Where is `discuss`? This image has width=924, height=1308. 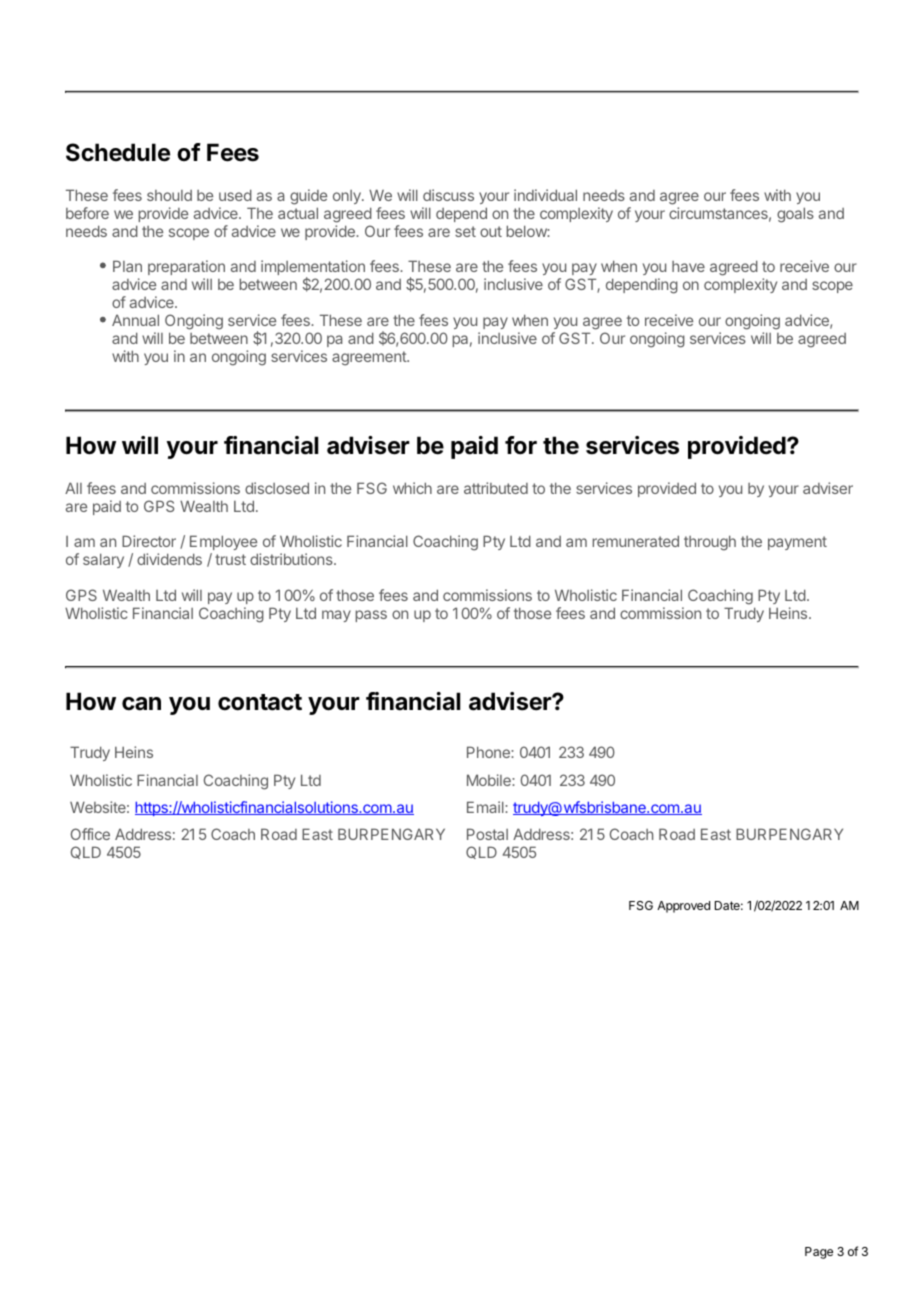 discuss is located at coordinates (448, 195).
